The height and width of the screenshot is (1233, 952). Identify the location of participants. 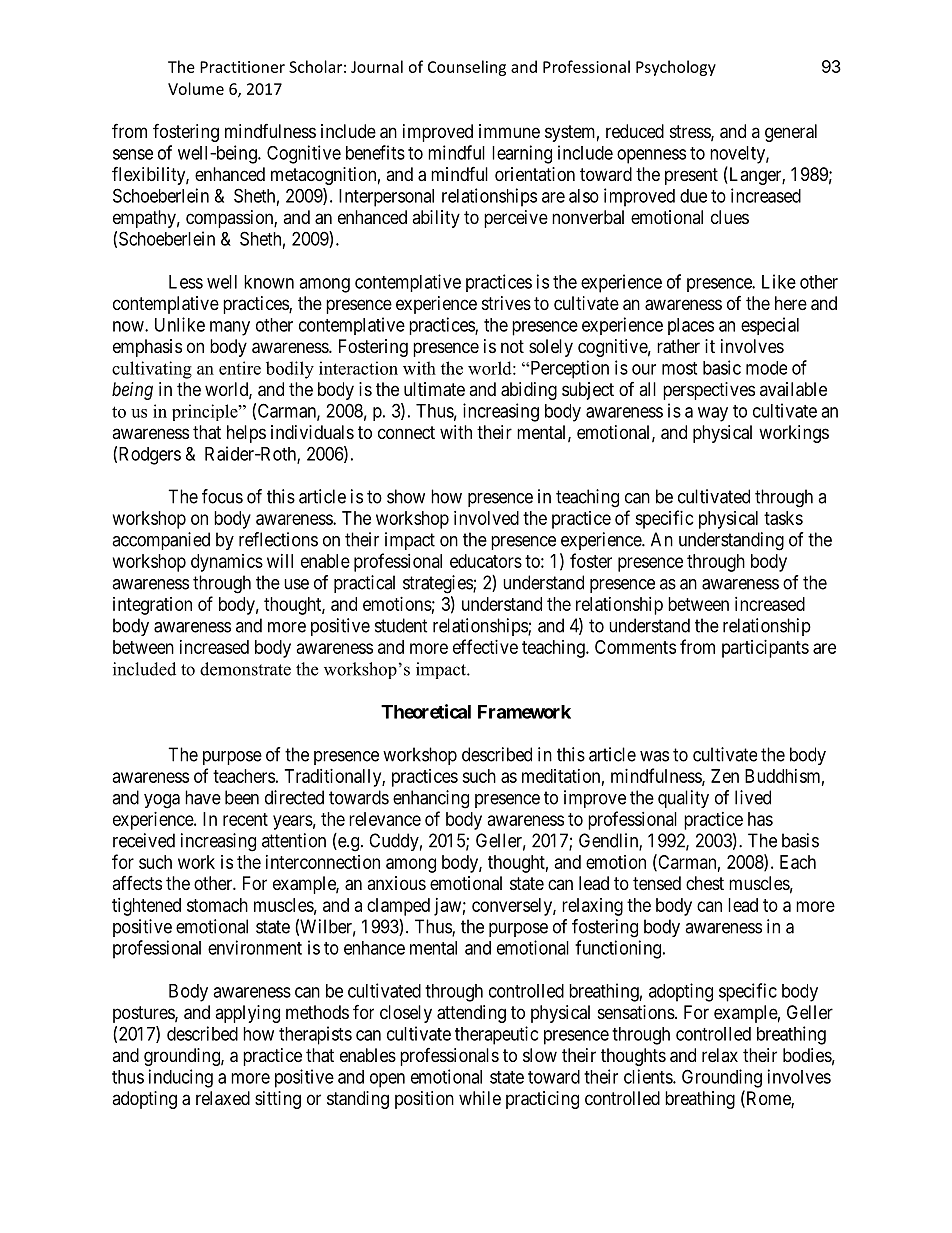
(765, 649).
